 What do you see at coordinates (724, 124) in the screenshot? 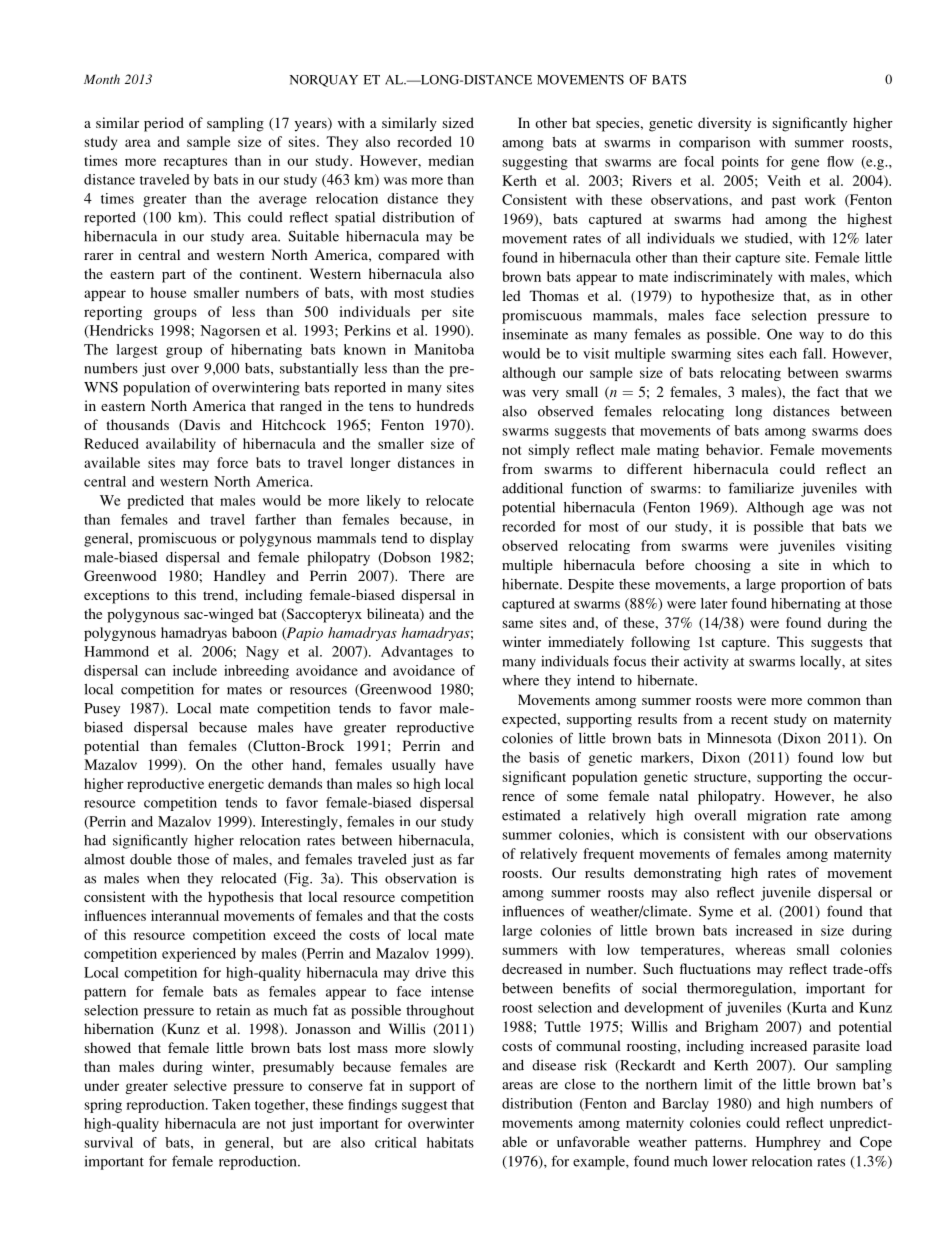
I see `diversity` at bounding box center [724, 124].
